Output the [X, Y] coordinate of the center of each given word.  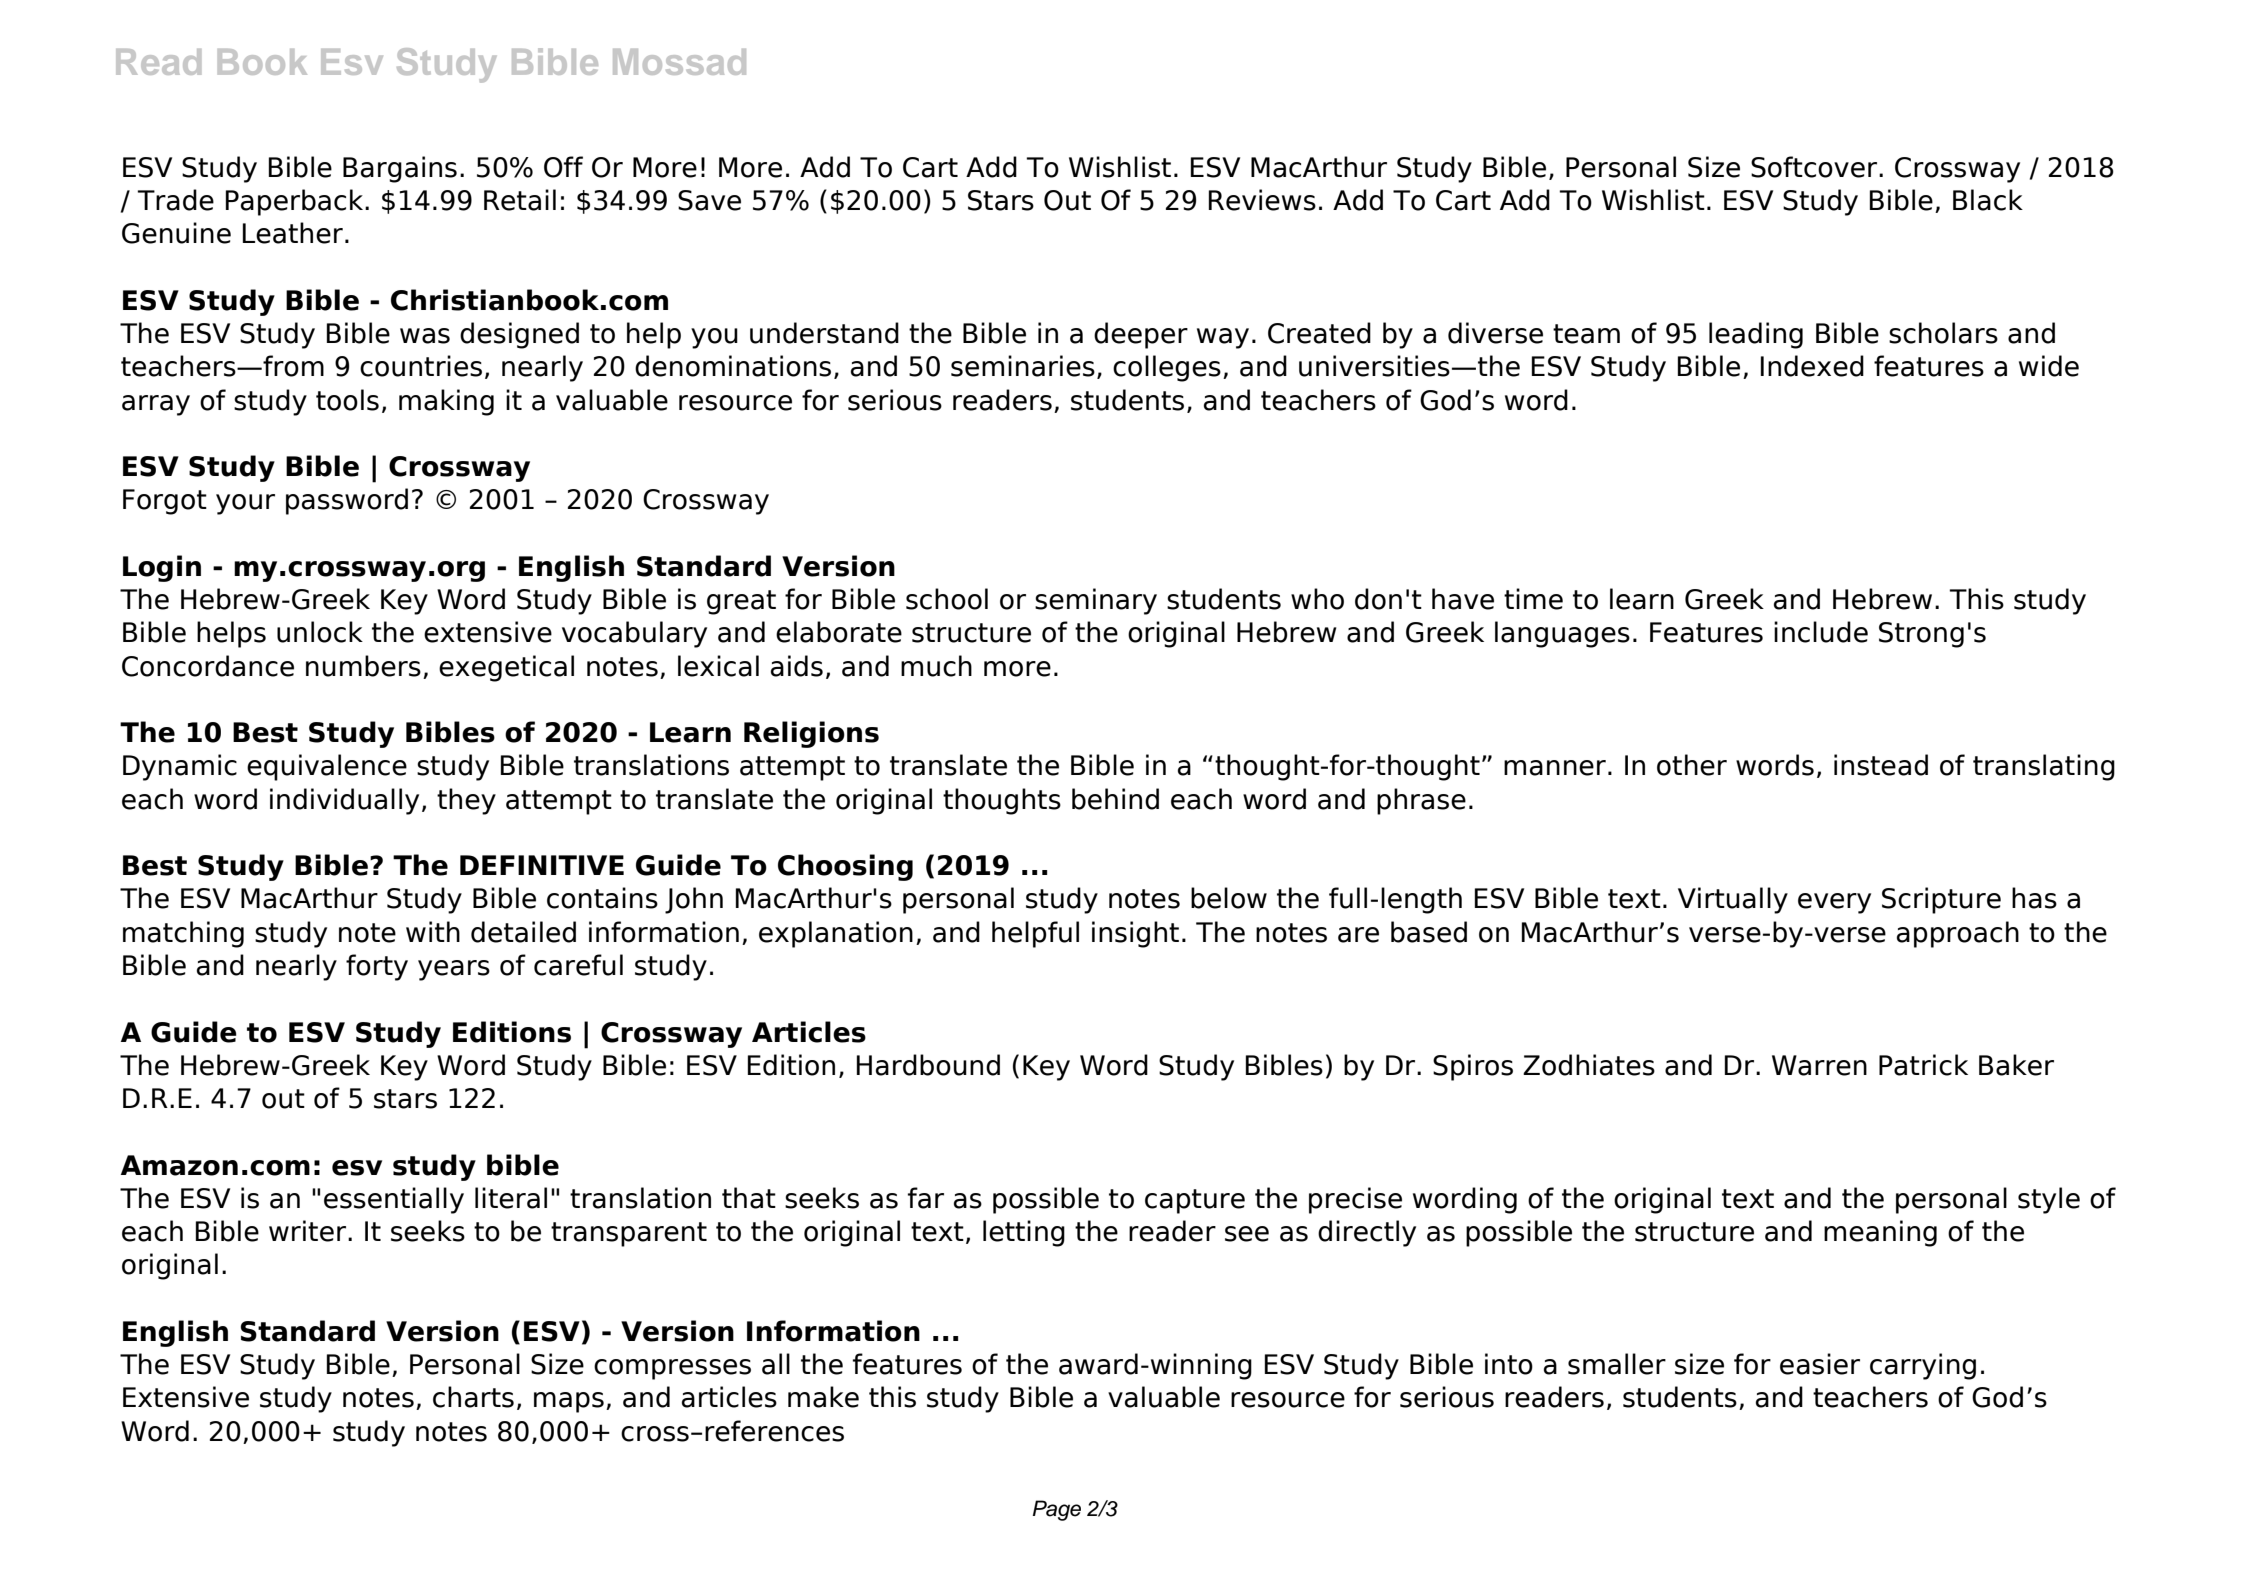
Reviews [1262, 200]
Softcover [1814, 167]
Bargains [400, 169]
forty [377, 967]
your [245, 504]
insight [1135, 934]
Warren [1819, 1065]
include [1821, 632]
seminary [1096, 601]
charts [473, 1397]
